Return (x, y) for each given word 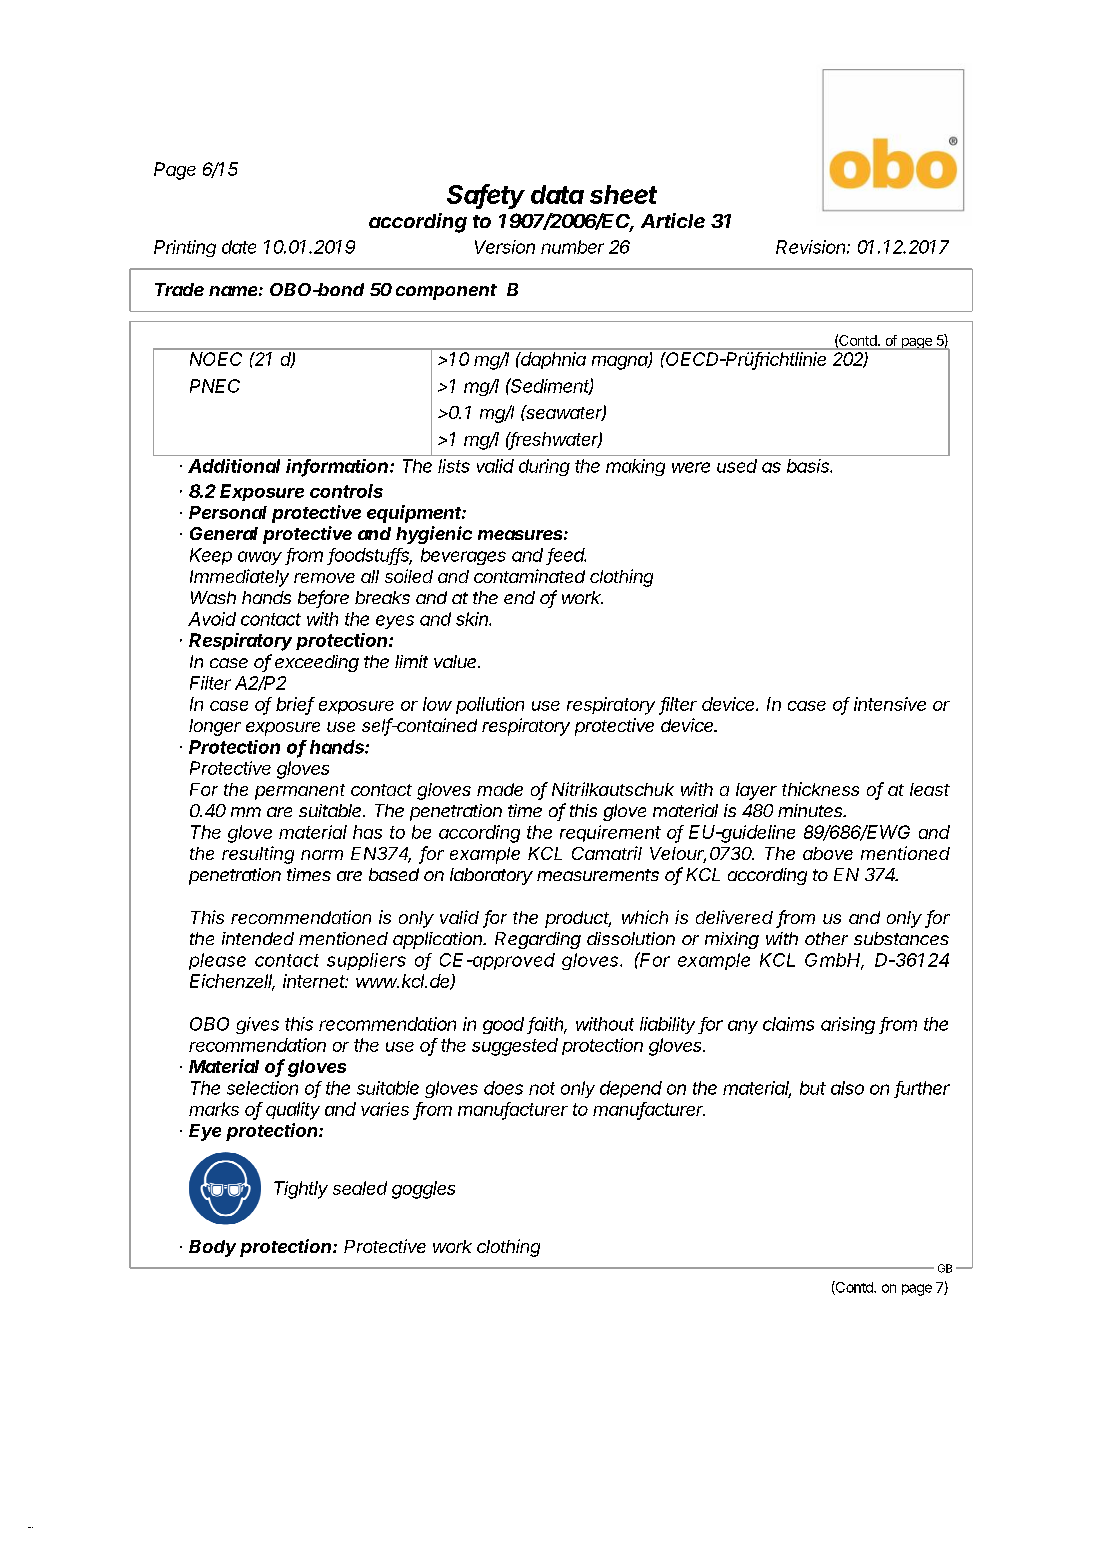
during (544, 467)
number (572, 247)
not (542, 1088)
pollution (490, 705)
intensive (890, 704)
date (239, 247)
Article (673, 220)
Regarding (538, 940)
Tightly (301, 1190)
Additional (234, 466)
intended (258, 938)
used (737, 466)
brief (295, 705)
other (826, 938)
